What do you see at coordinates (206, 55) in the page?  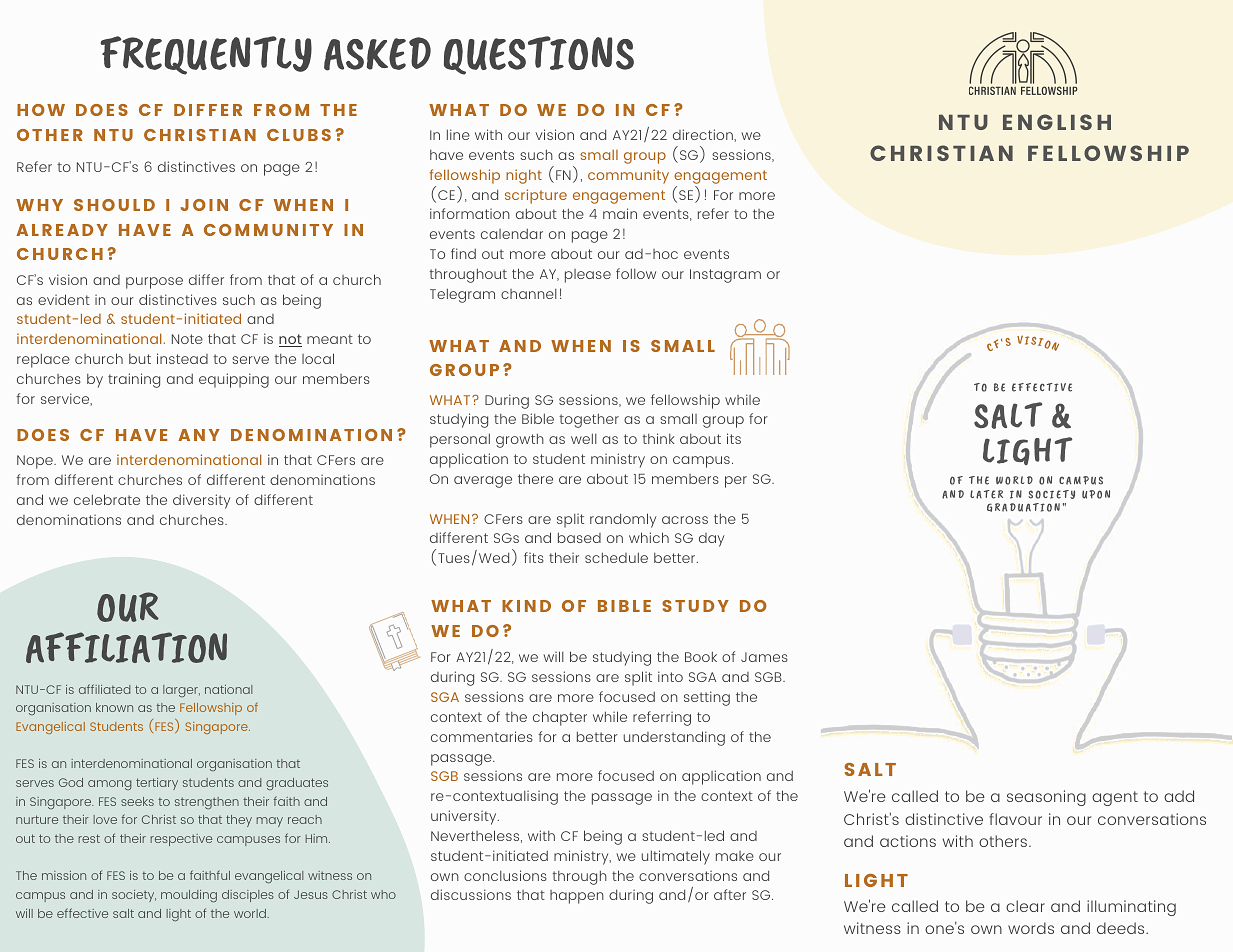 I see `FREQUENTLY` at bounding box center [206, 55].
